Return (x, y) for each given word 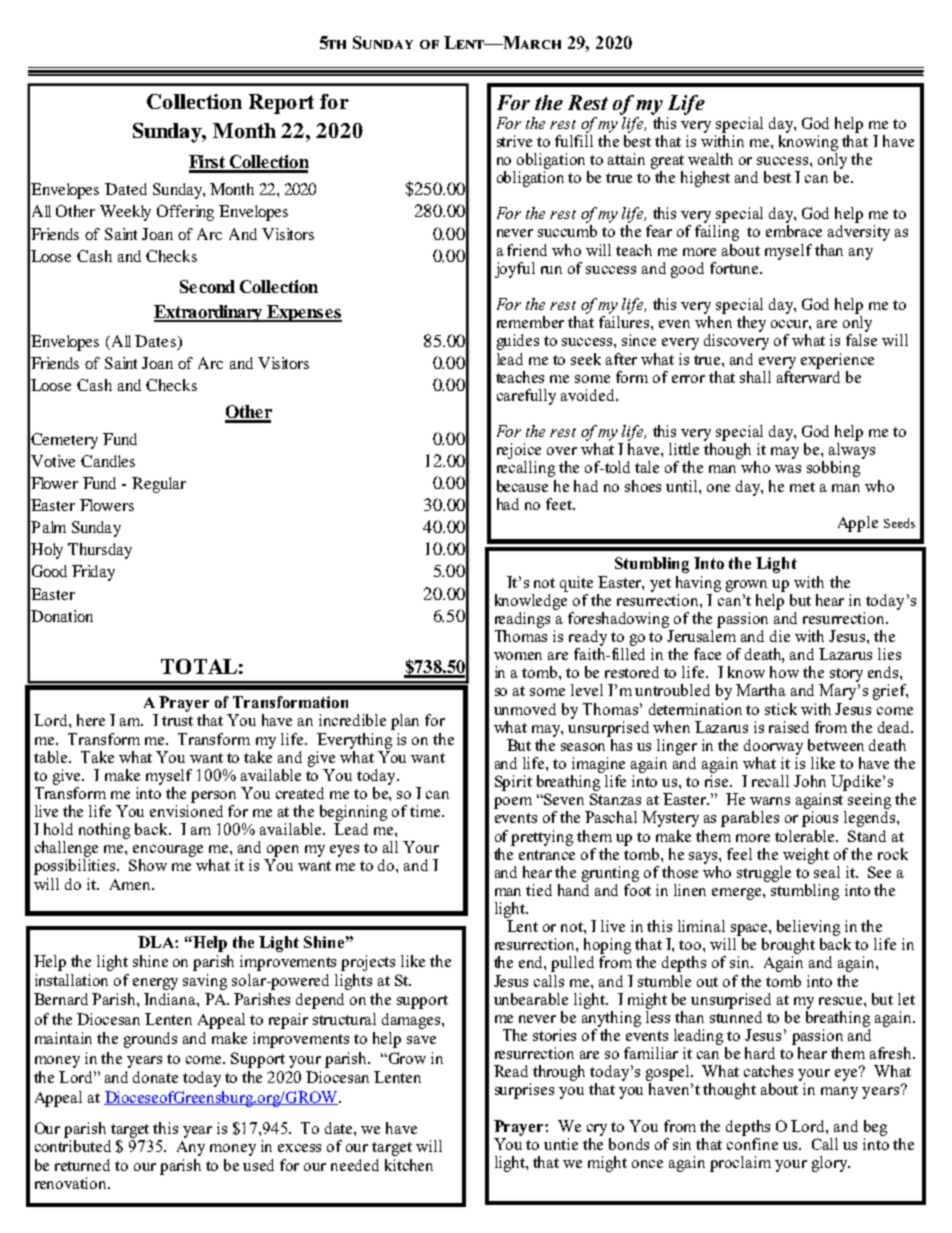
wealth (710, 159)
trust (177, 721)
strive (514, 141)
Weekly (125, 213)
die (780, 636)
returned (82, 1165)
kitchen (409, 1165)
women (518, 656)
